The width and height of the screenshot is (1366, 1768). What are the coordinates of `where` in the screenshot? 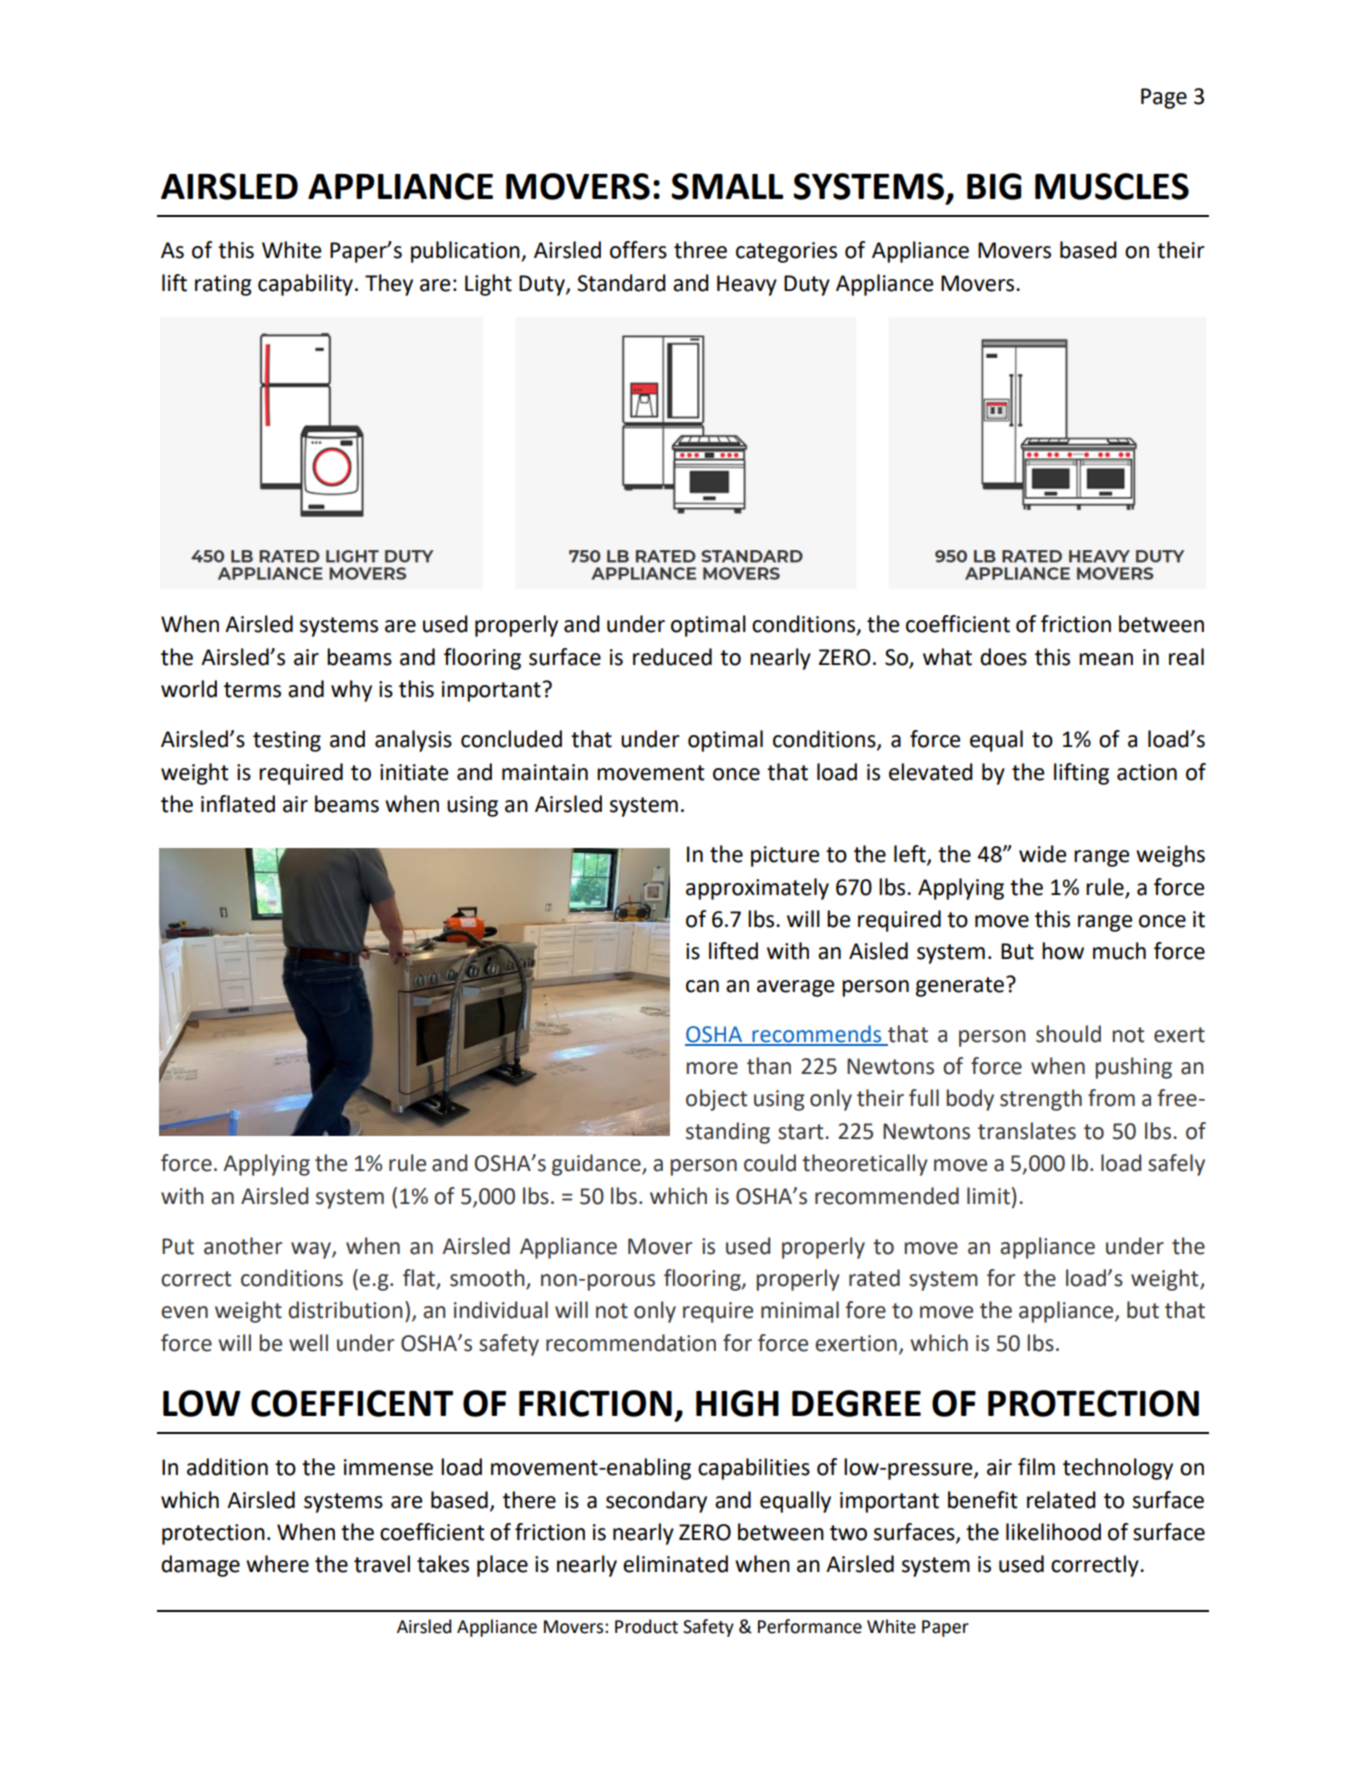 It's located at (277, 1564).
